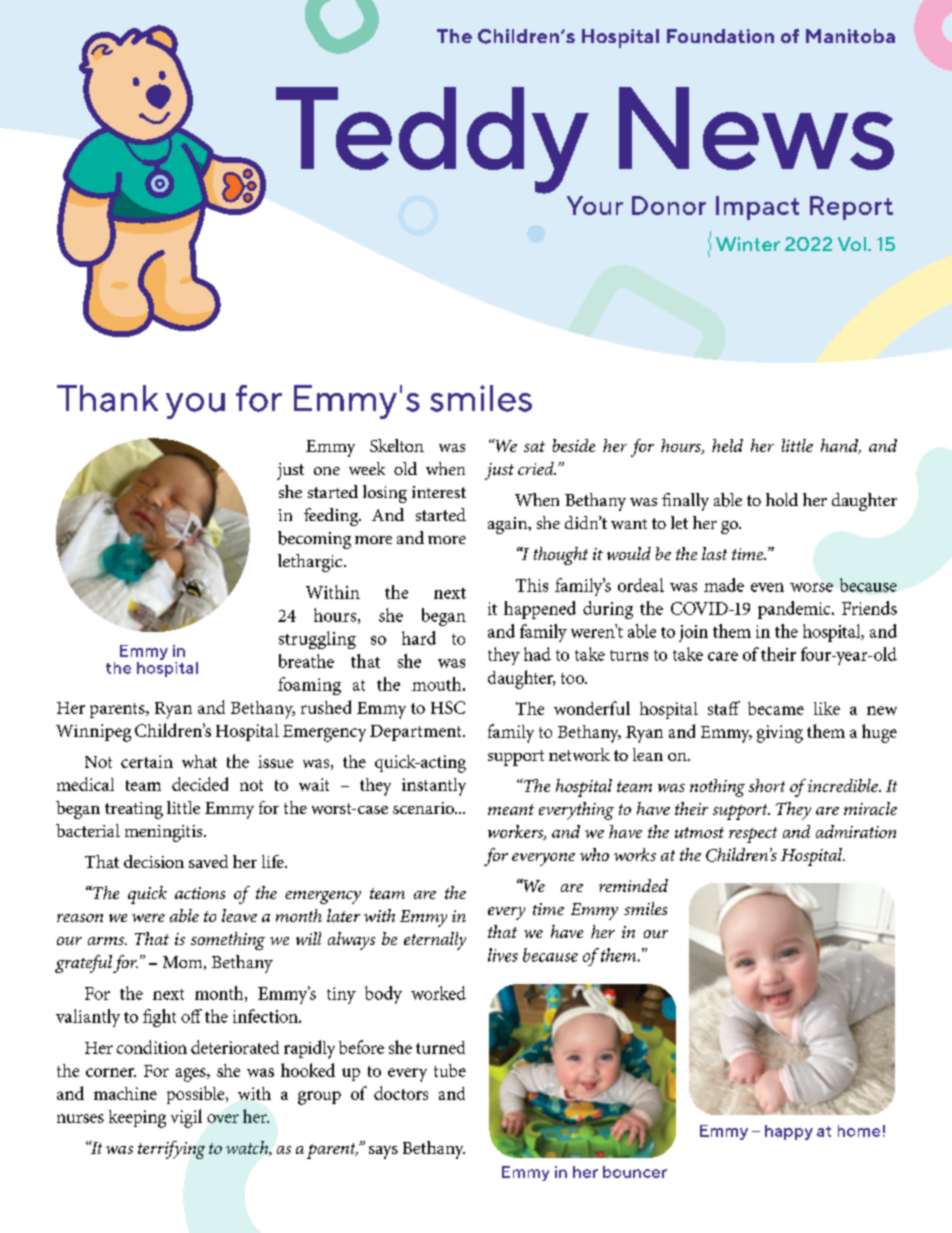 The image size is (952, 1233). Describe the element at coordinates (311, 563) in the screenshot. I see `lethargic` at that location.
